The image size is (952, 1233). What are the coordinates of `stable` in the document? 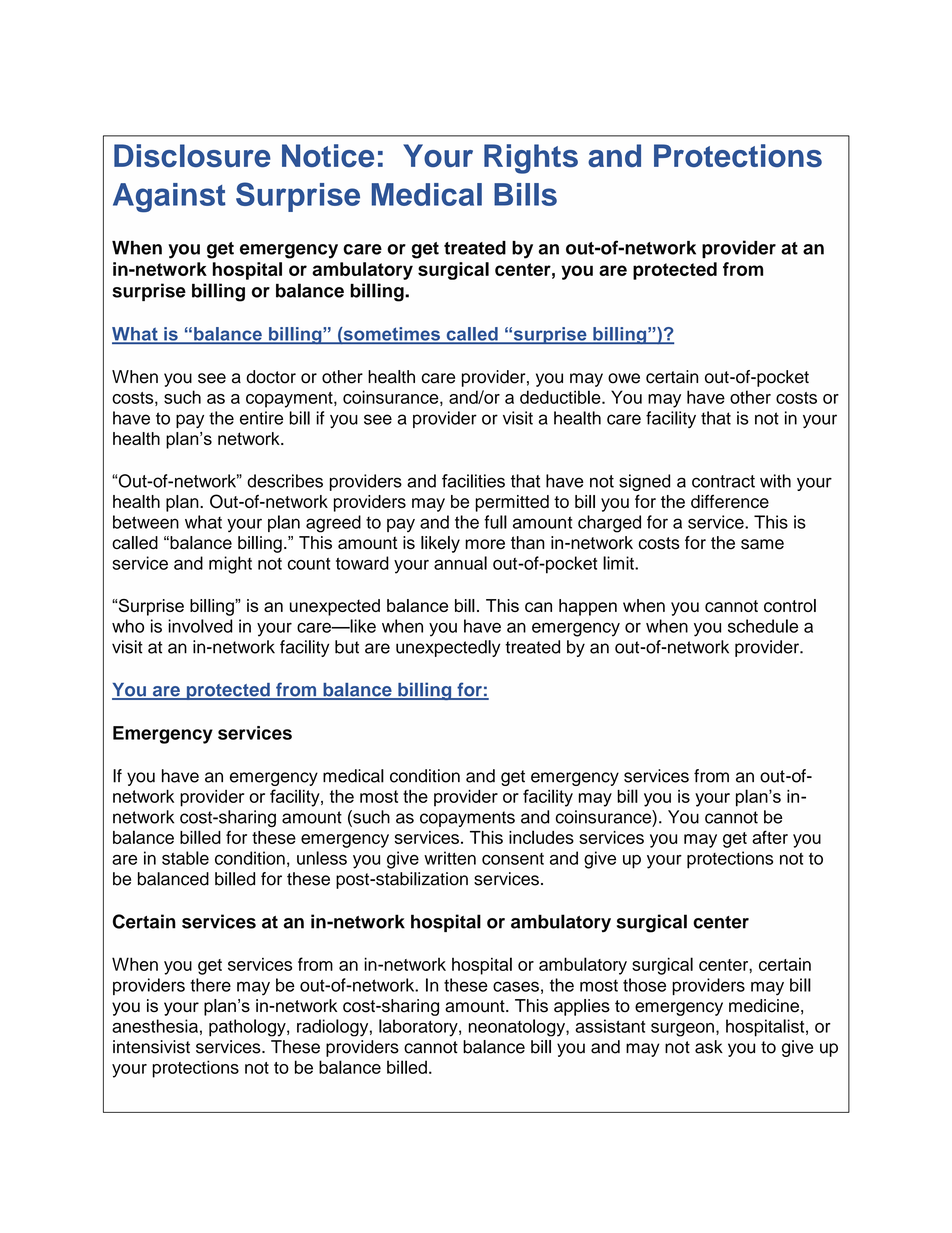 It's located at (185, 858).
